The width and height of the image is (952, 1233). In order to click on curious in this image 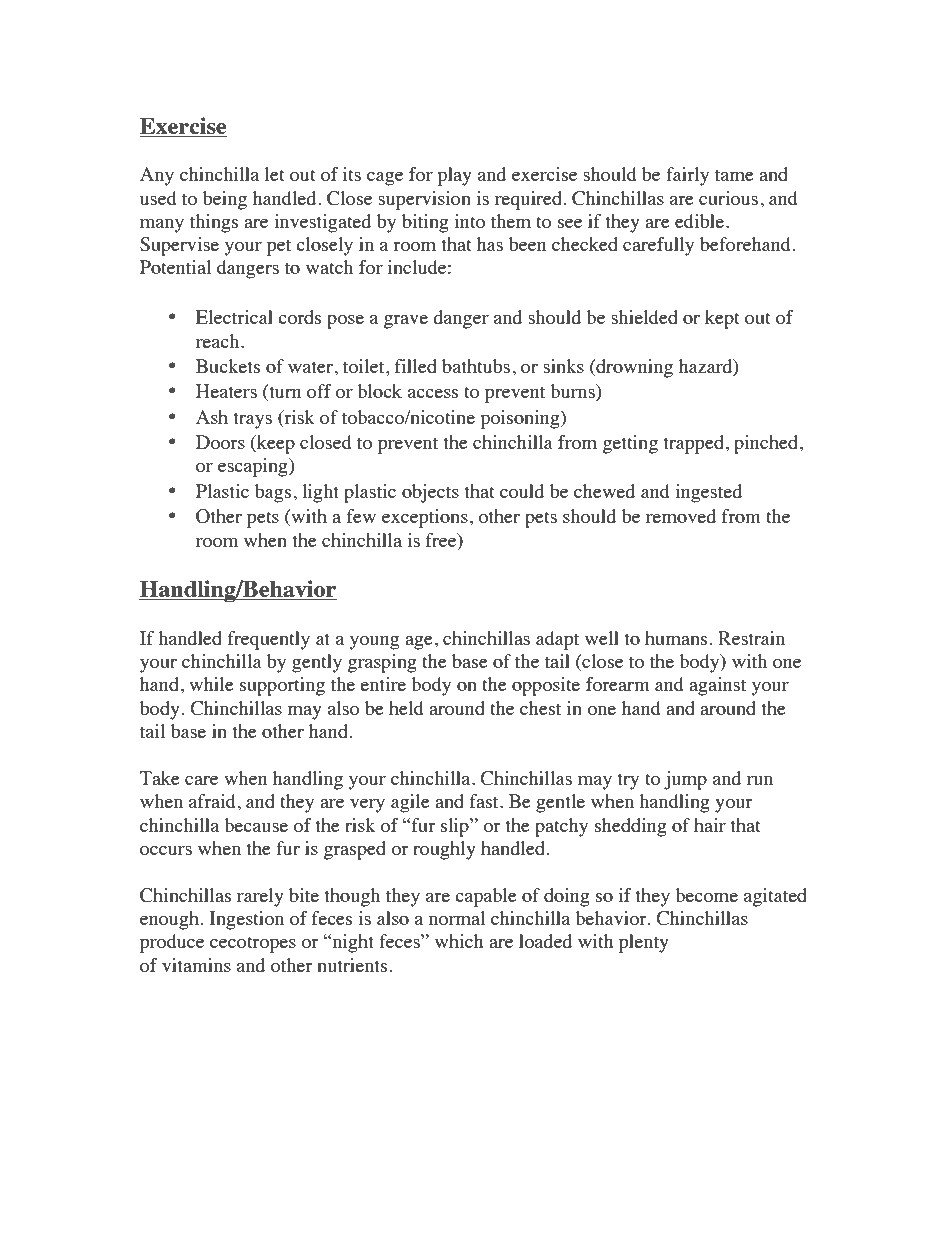, I will do `click(728, 198)`.
